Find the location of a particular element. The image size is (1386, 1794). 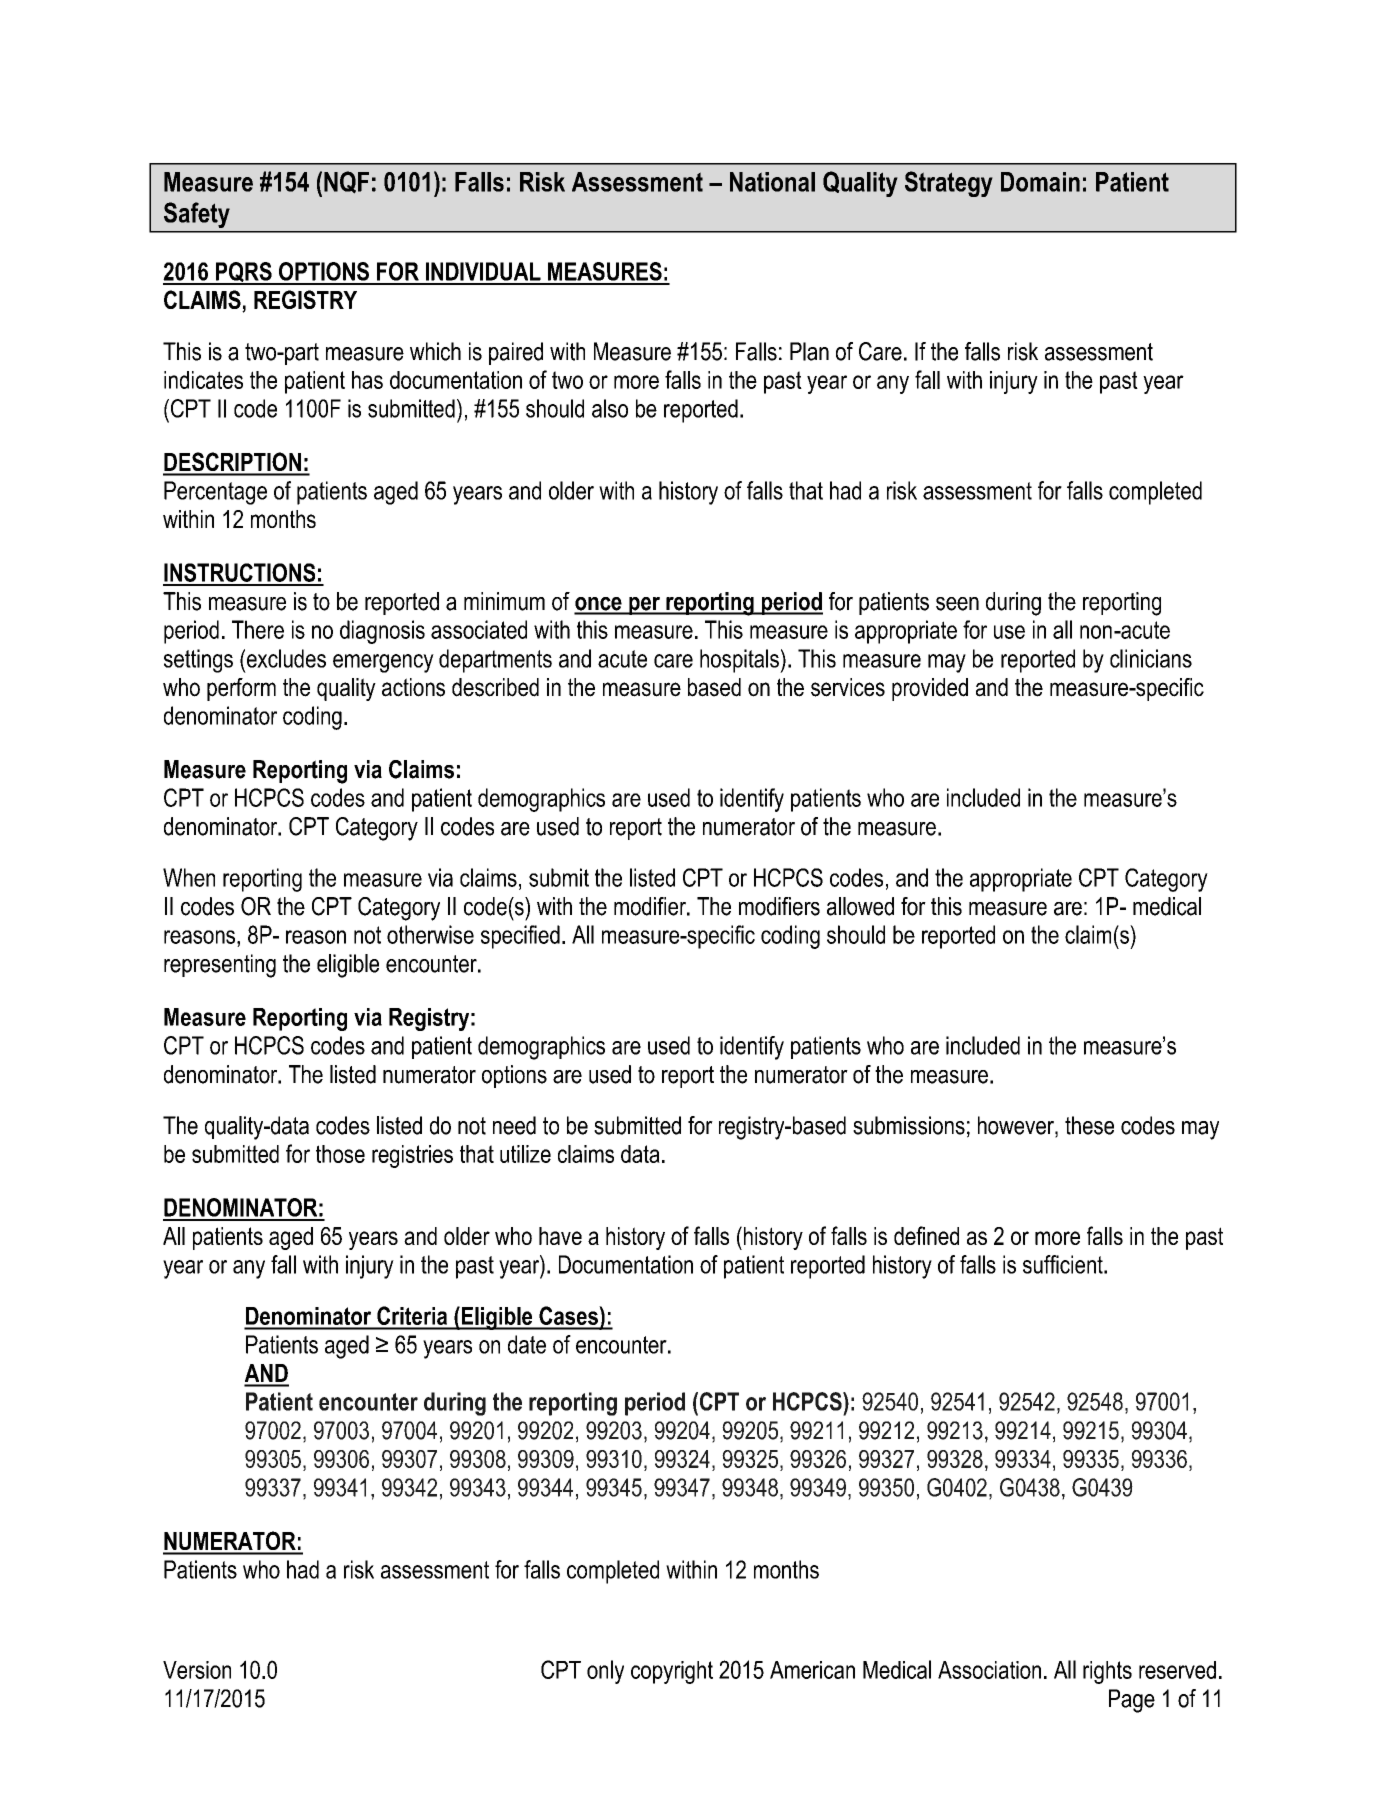

PQRS is located at coordinates (243, 273).
